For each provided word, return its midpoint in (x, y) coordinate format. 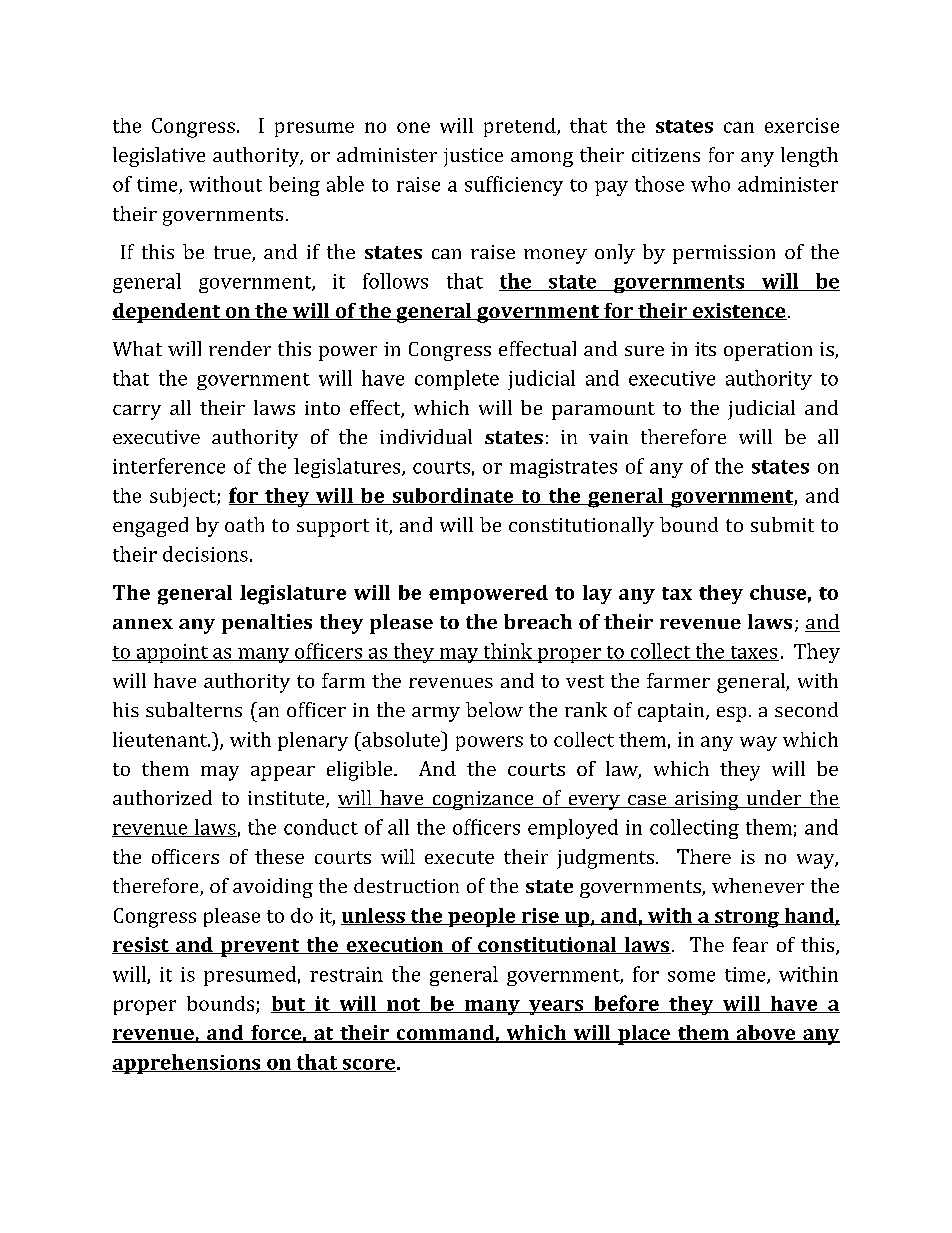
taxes (753, 653)
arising (707, 800)
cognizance (483, 800)
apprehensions (187, 1064)
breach (538, 621)
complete (457, 380)
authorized (162, 797)
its (705, 349)
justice (473, 157)
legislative (159, 157)
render (240, 348)
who (710, 184)
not (404, 1005)
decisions (205, 554)
